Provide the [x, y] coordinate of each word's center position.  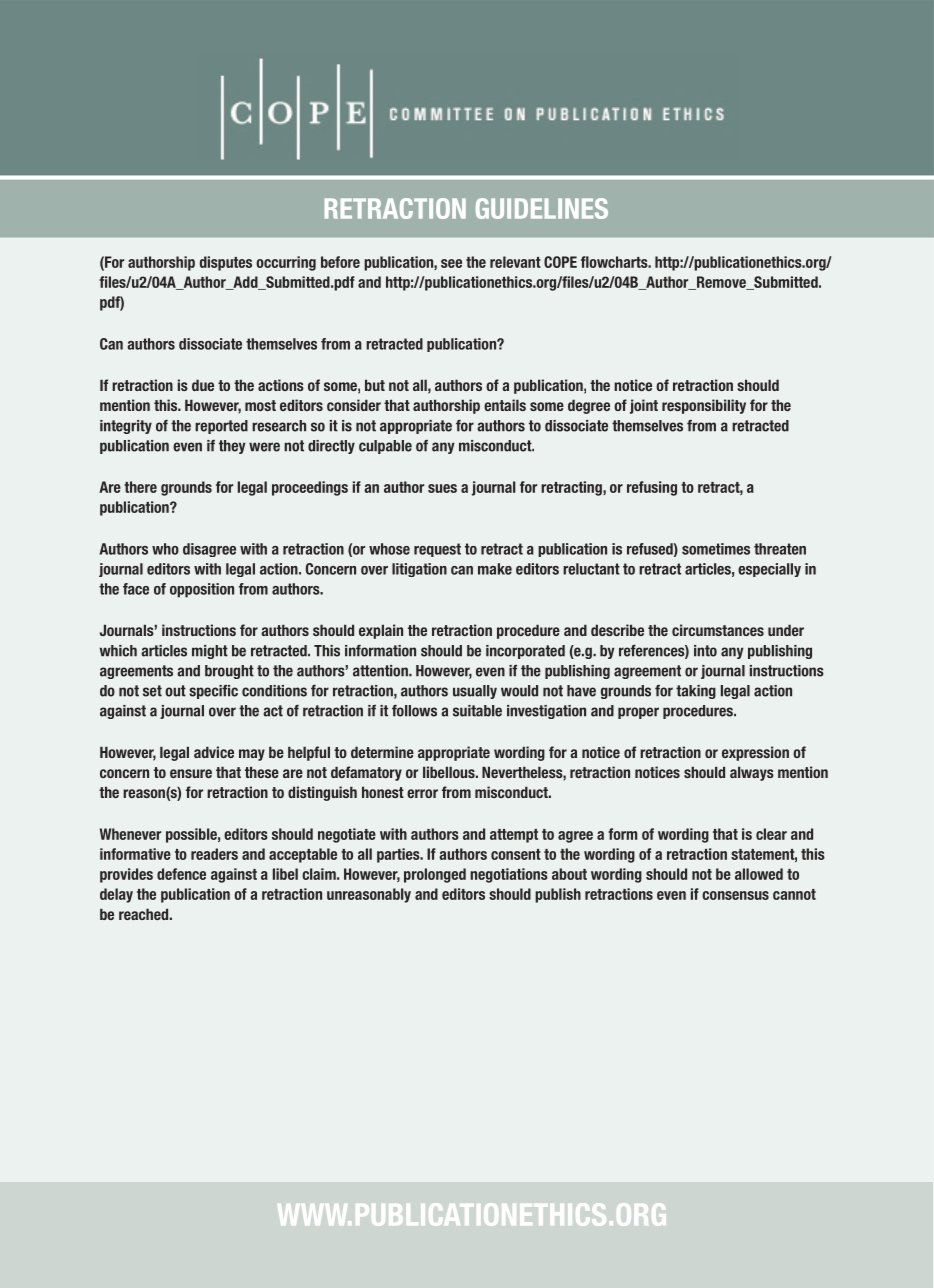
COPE [560, 262]
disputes [226, 263]
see [451, 263]
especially [769, 570]
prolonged [435, 875]
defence [181, 874]
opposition [202, 590]
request [437, 550]
